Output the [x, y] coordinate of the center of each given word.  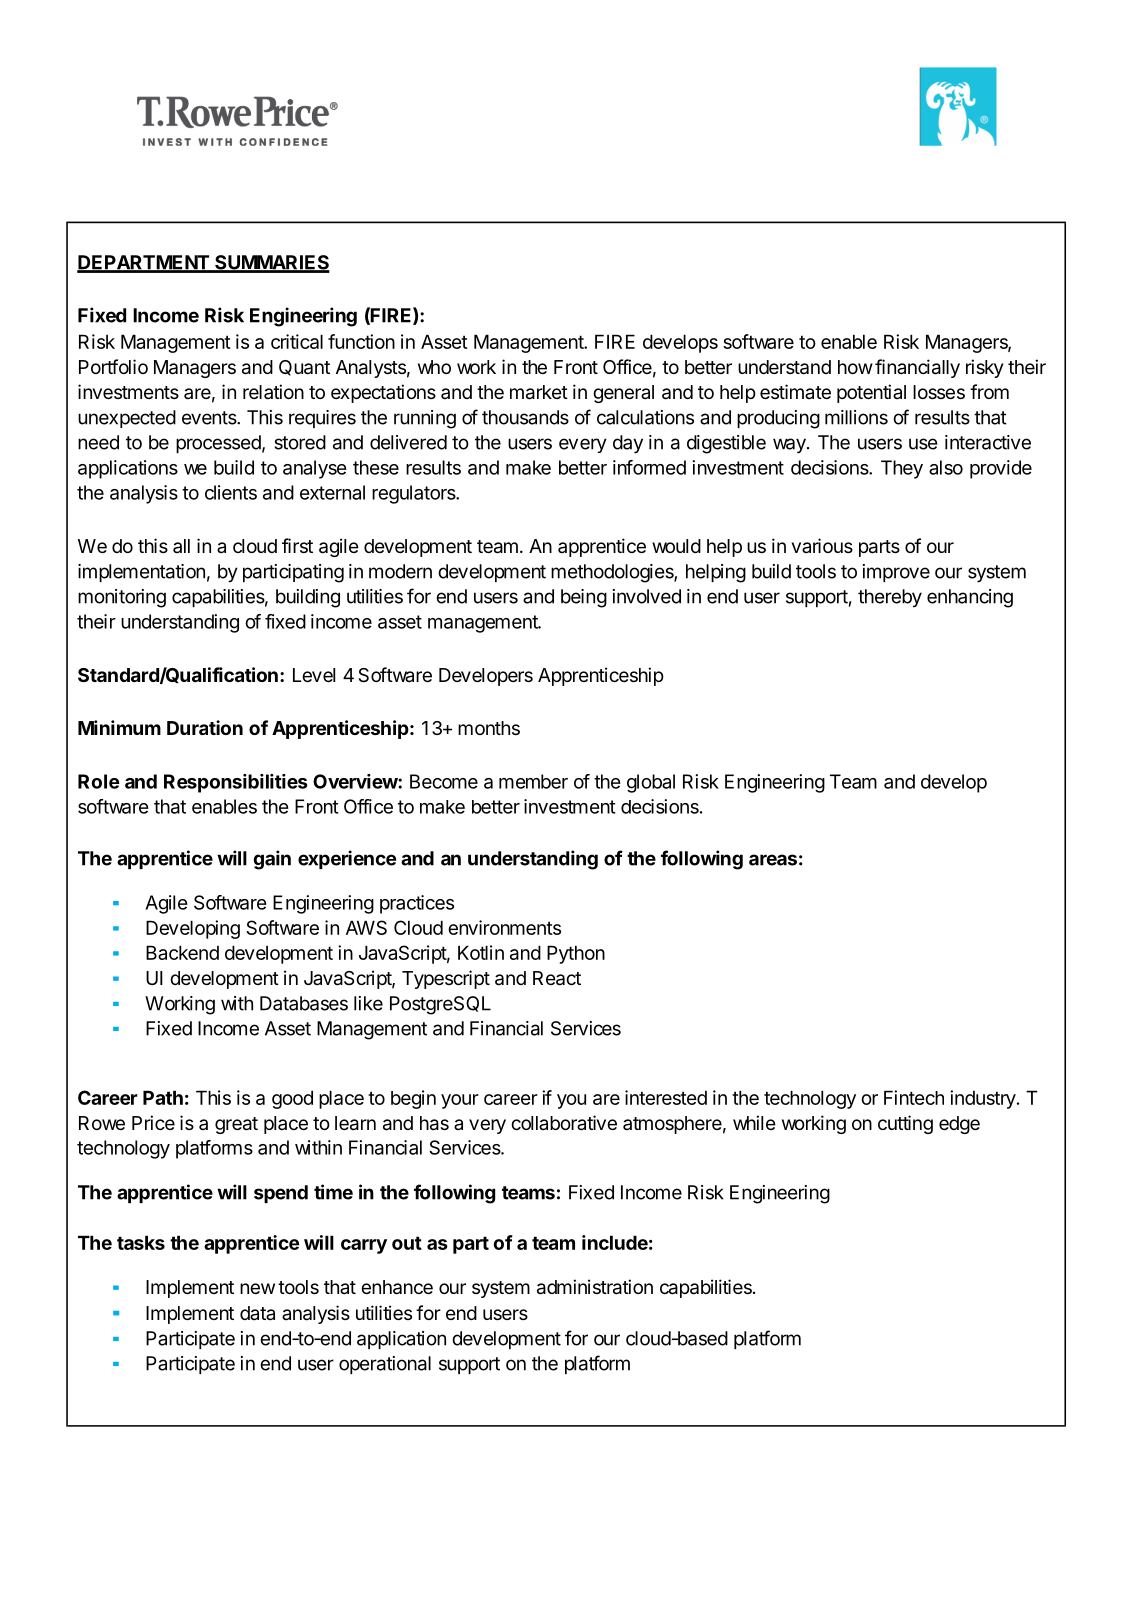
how [855, 367]
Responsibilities [236, 783]
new [257, 1288]
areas [773, 860]
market [539, 392]
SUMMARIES [271, 263]
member [533, 781]
